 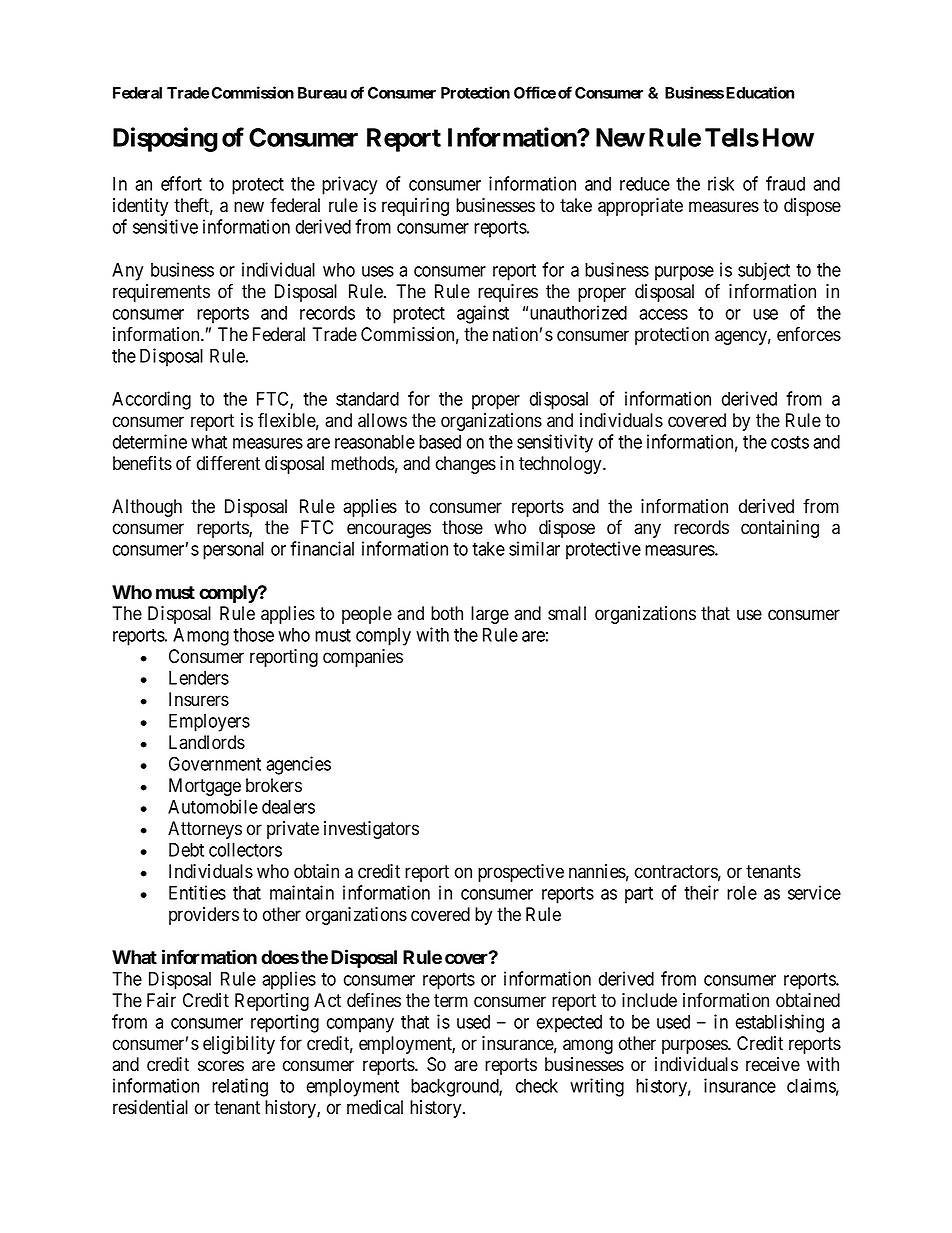 I want to click on personal, so click(x=233, y=551).
